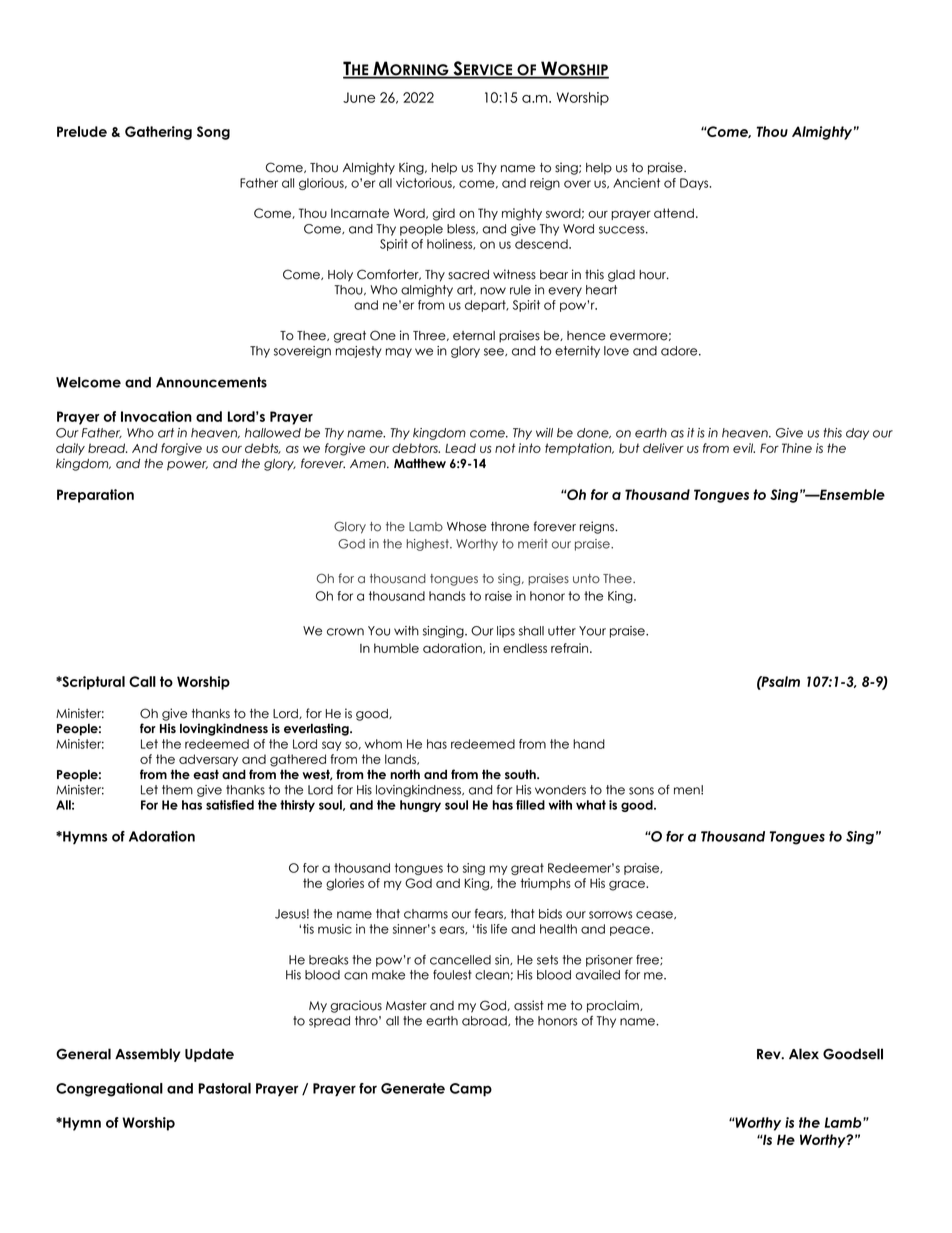  I want to click on June, so click(359, 97).
